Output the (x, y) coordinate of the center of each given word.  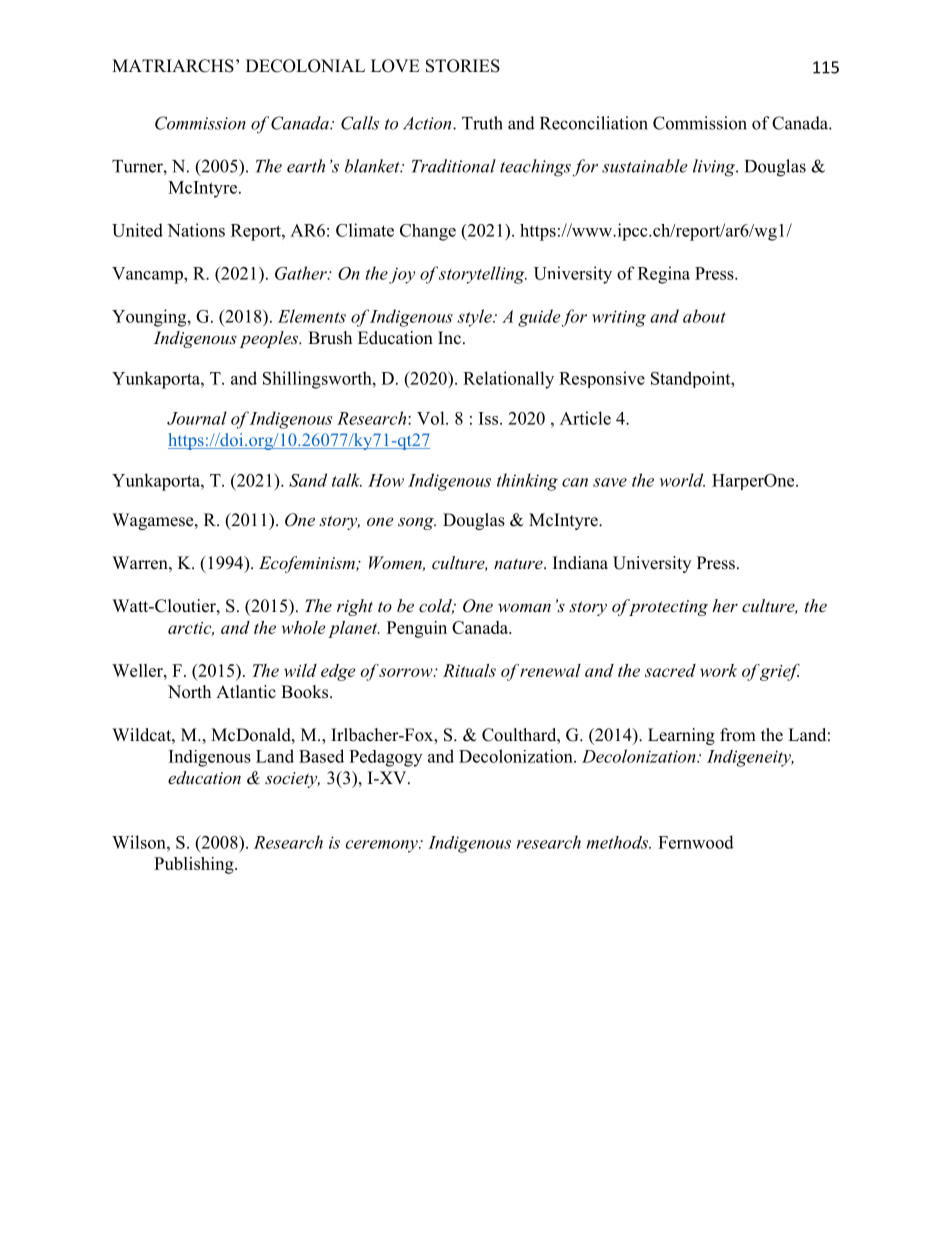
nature (519, 563)
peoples (270, 339)
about (704, 316)
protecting (667, 607)
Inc (449, 338)
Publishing (195, 865)
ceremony (383, 846)
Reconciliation (594, 123)
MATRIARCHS (173, 66)
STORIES (463, 66)
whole (303, 627)
